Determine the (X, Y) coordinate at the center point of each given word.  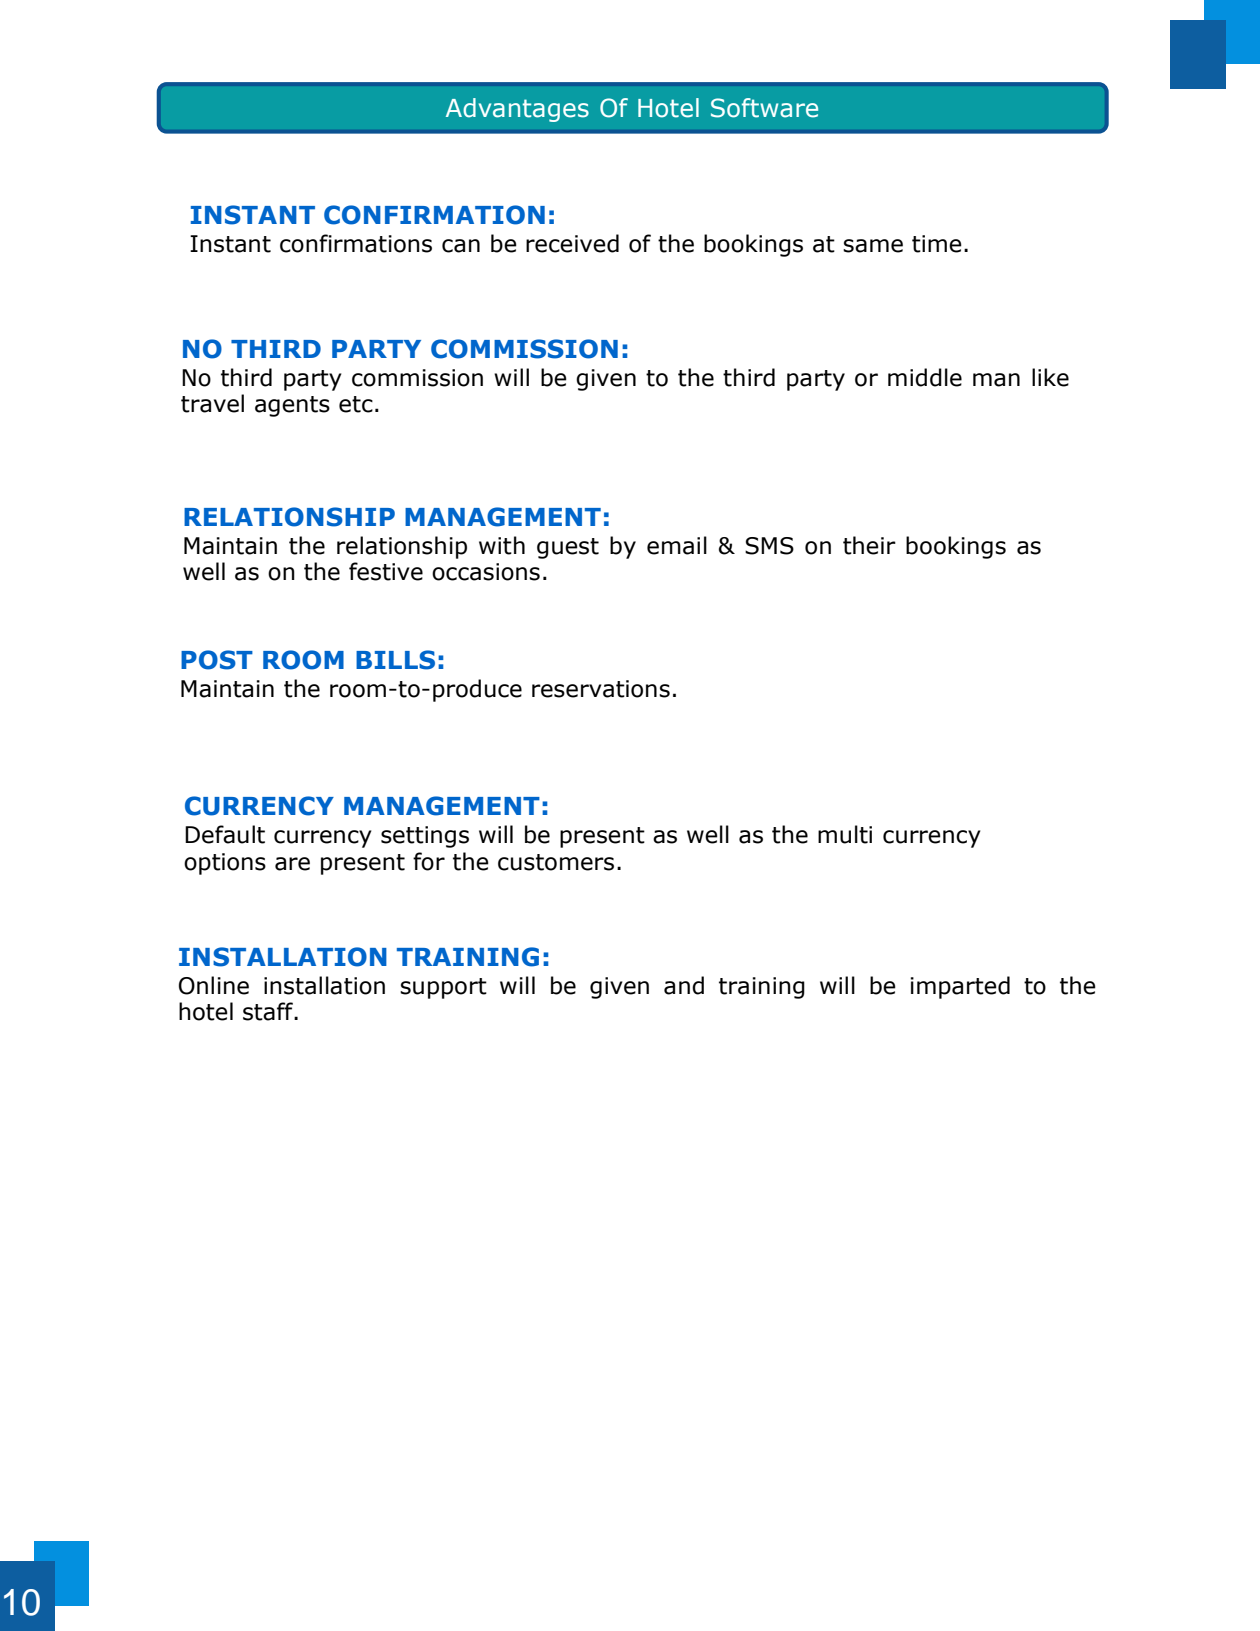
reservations (601, 689)
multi (845, 834)
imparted (960, 987)
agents (292, 406)
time (937, 244)
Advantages (517, 110)
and (684, 985)
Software (764, 108)
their (869, 545)
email (677, 545)
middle (925, 377)
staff (269, 1011)
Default (225, 834)
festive (386, 571)
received (572, 243)
